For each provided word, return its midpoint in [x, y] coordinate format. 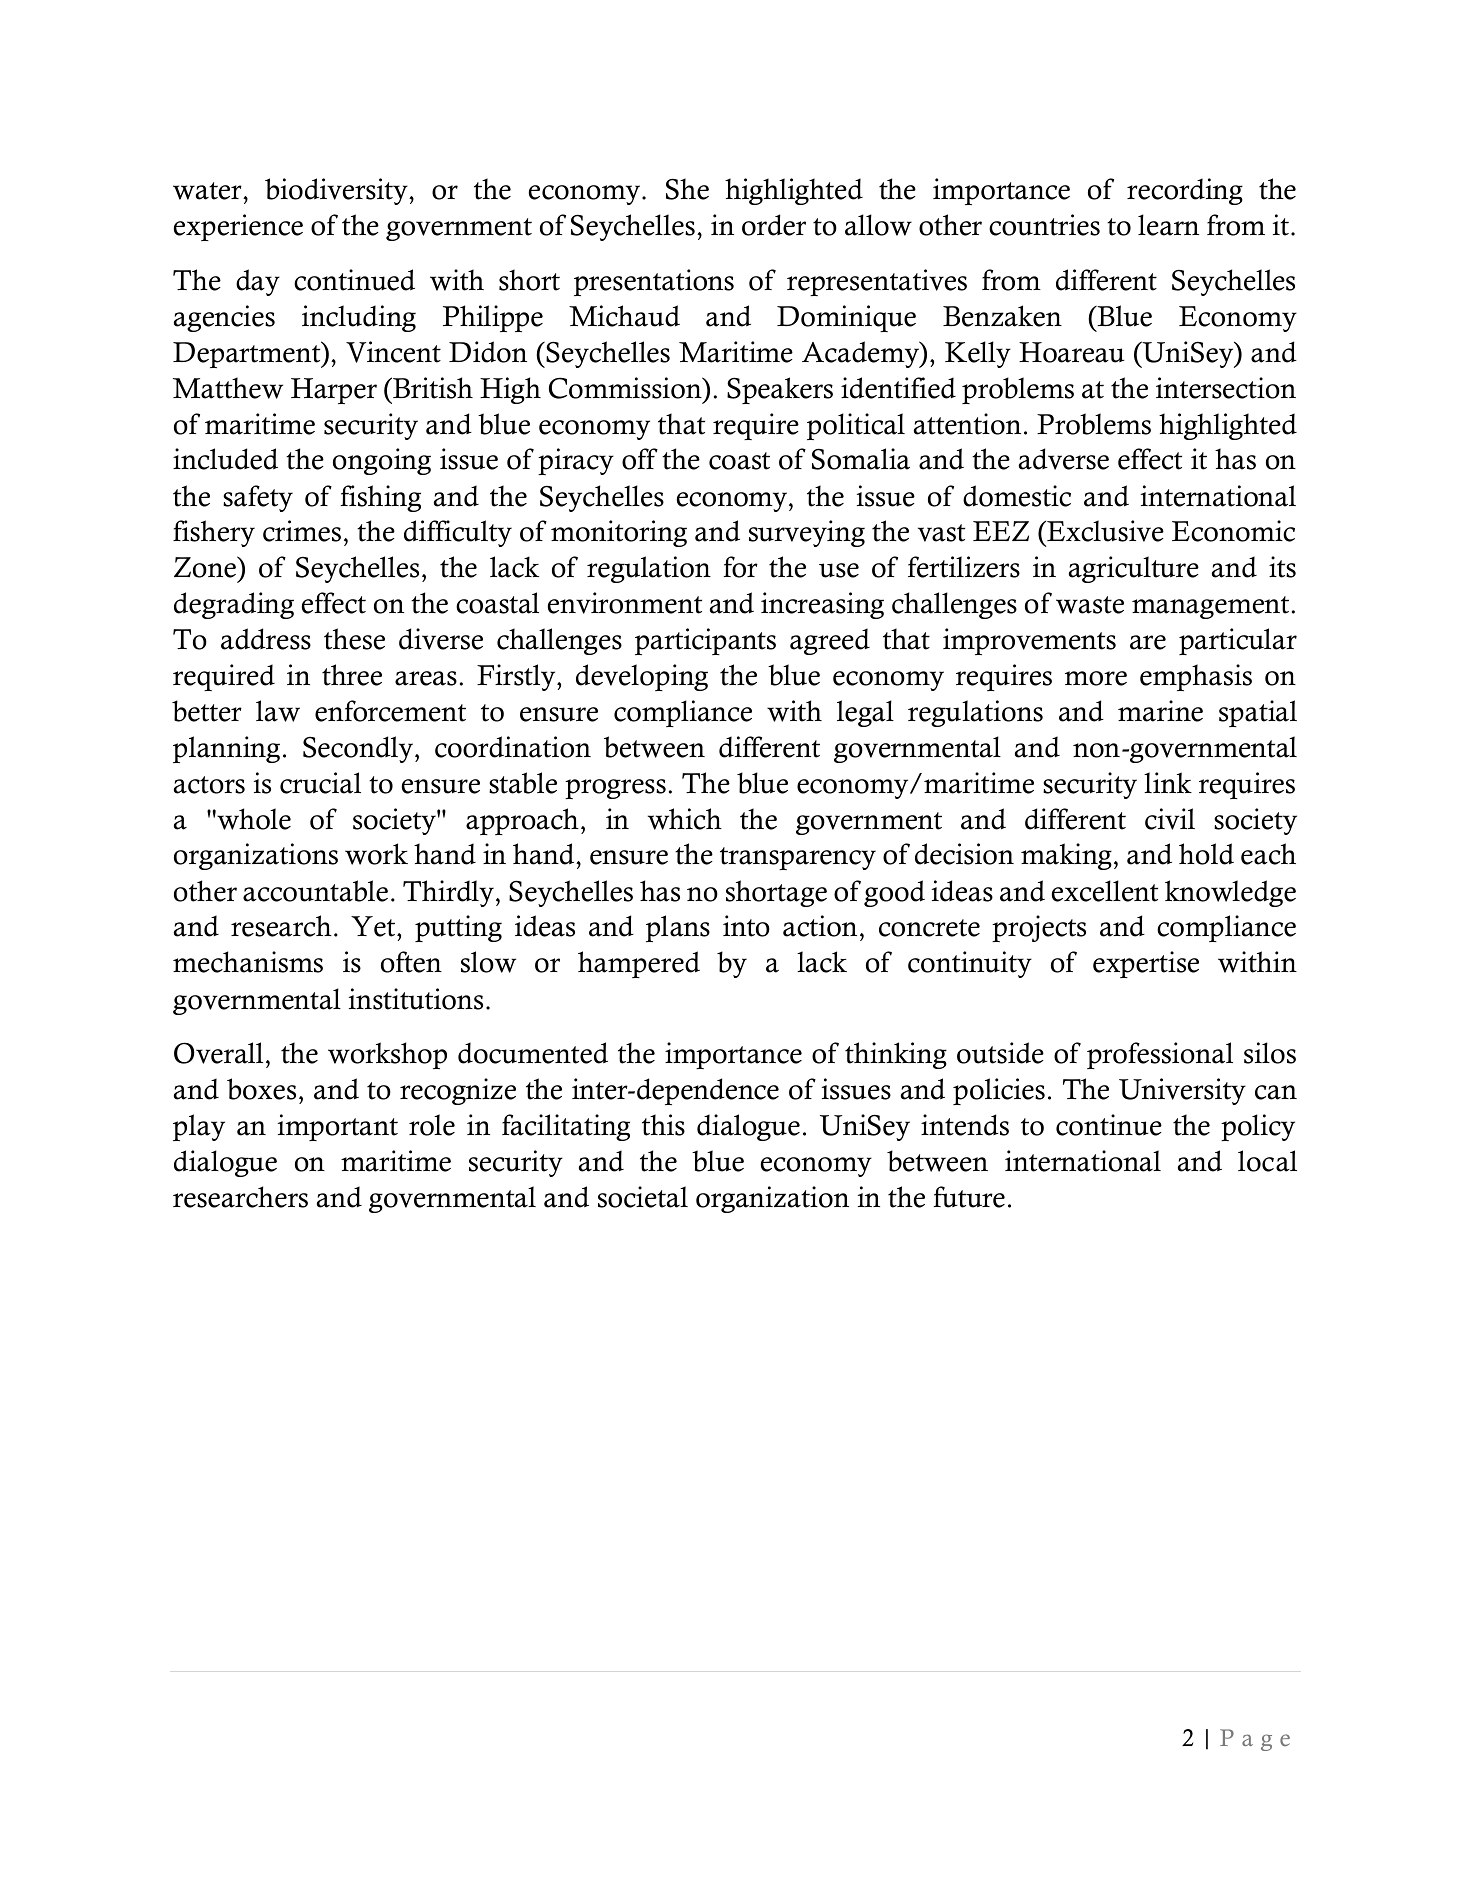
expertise [1146, 964]
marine [1160, 711]
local [1267, 1161]
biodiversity [337, 191]
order [774, 225]
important [338, 1127]
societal [643, 1197]
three [352, 675]
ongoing [382, 461]
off [640, 459]
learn [1168, 225]
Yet [374, 926]
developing [642, 677]
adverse [1064, 459]
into [746, 926]
